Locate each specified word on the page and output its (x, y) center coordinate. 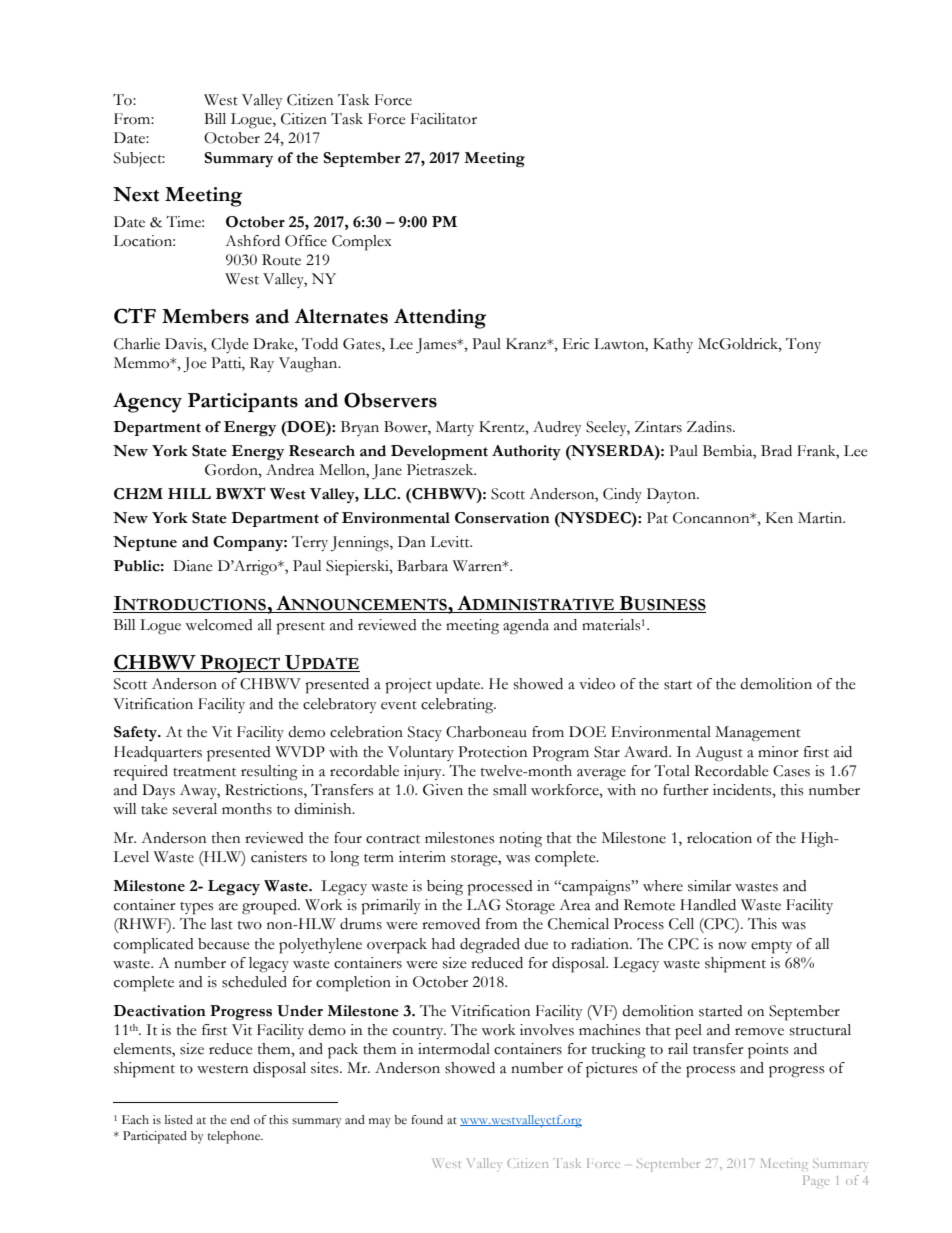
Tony (803, 345)
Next (136, 194)
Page (816, 1181)
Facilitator (444, 119)
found (427, 1119)
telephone (235, 1137)
